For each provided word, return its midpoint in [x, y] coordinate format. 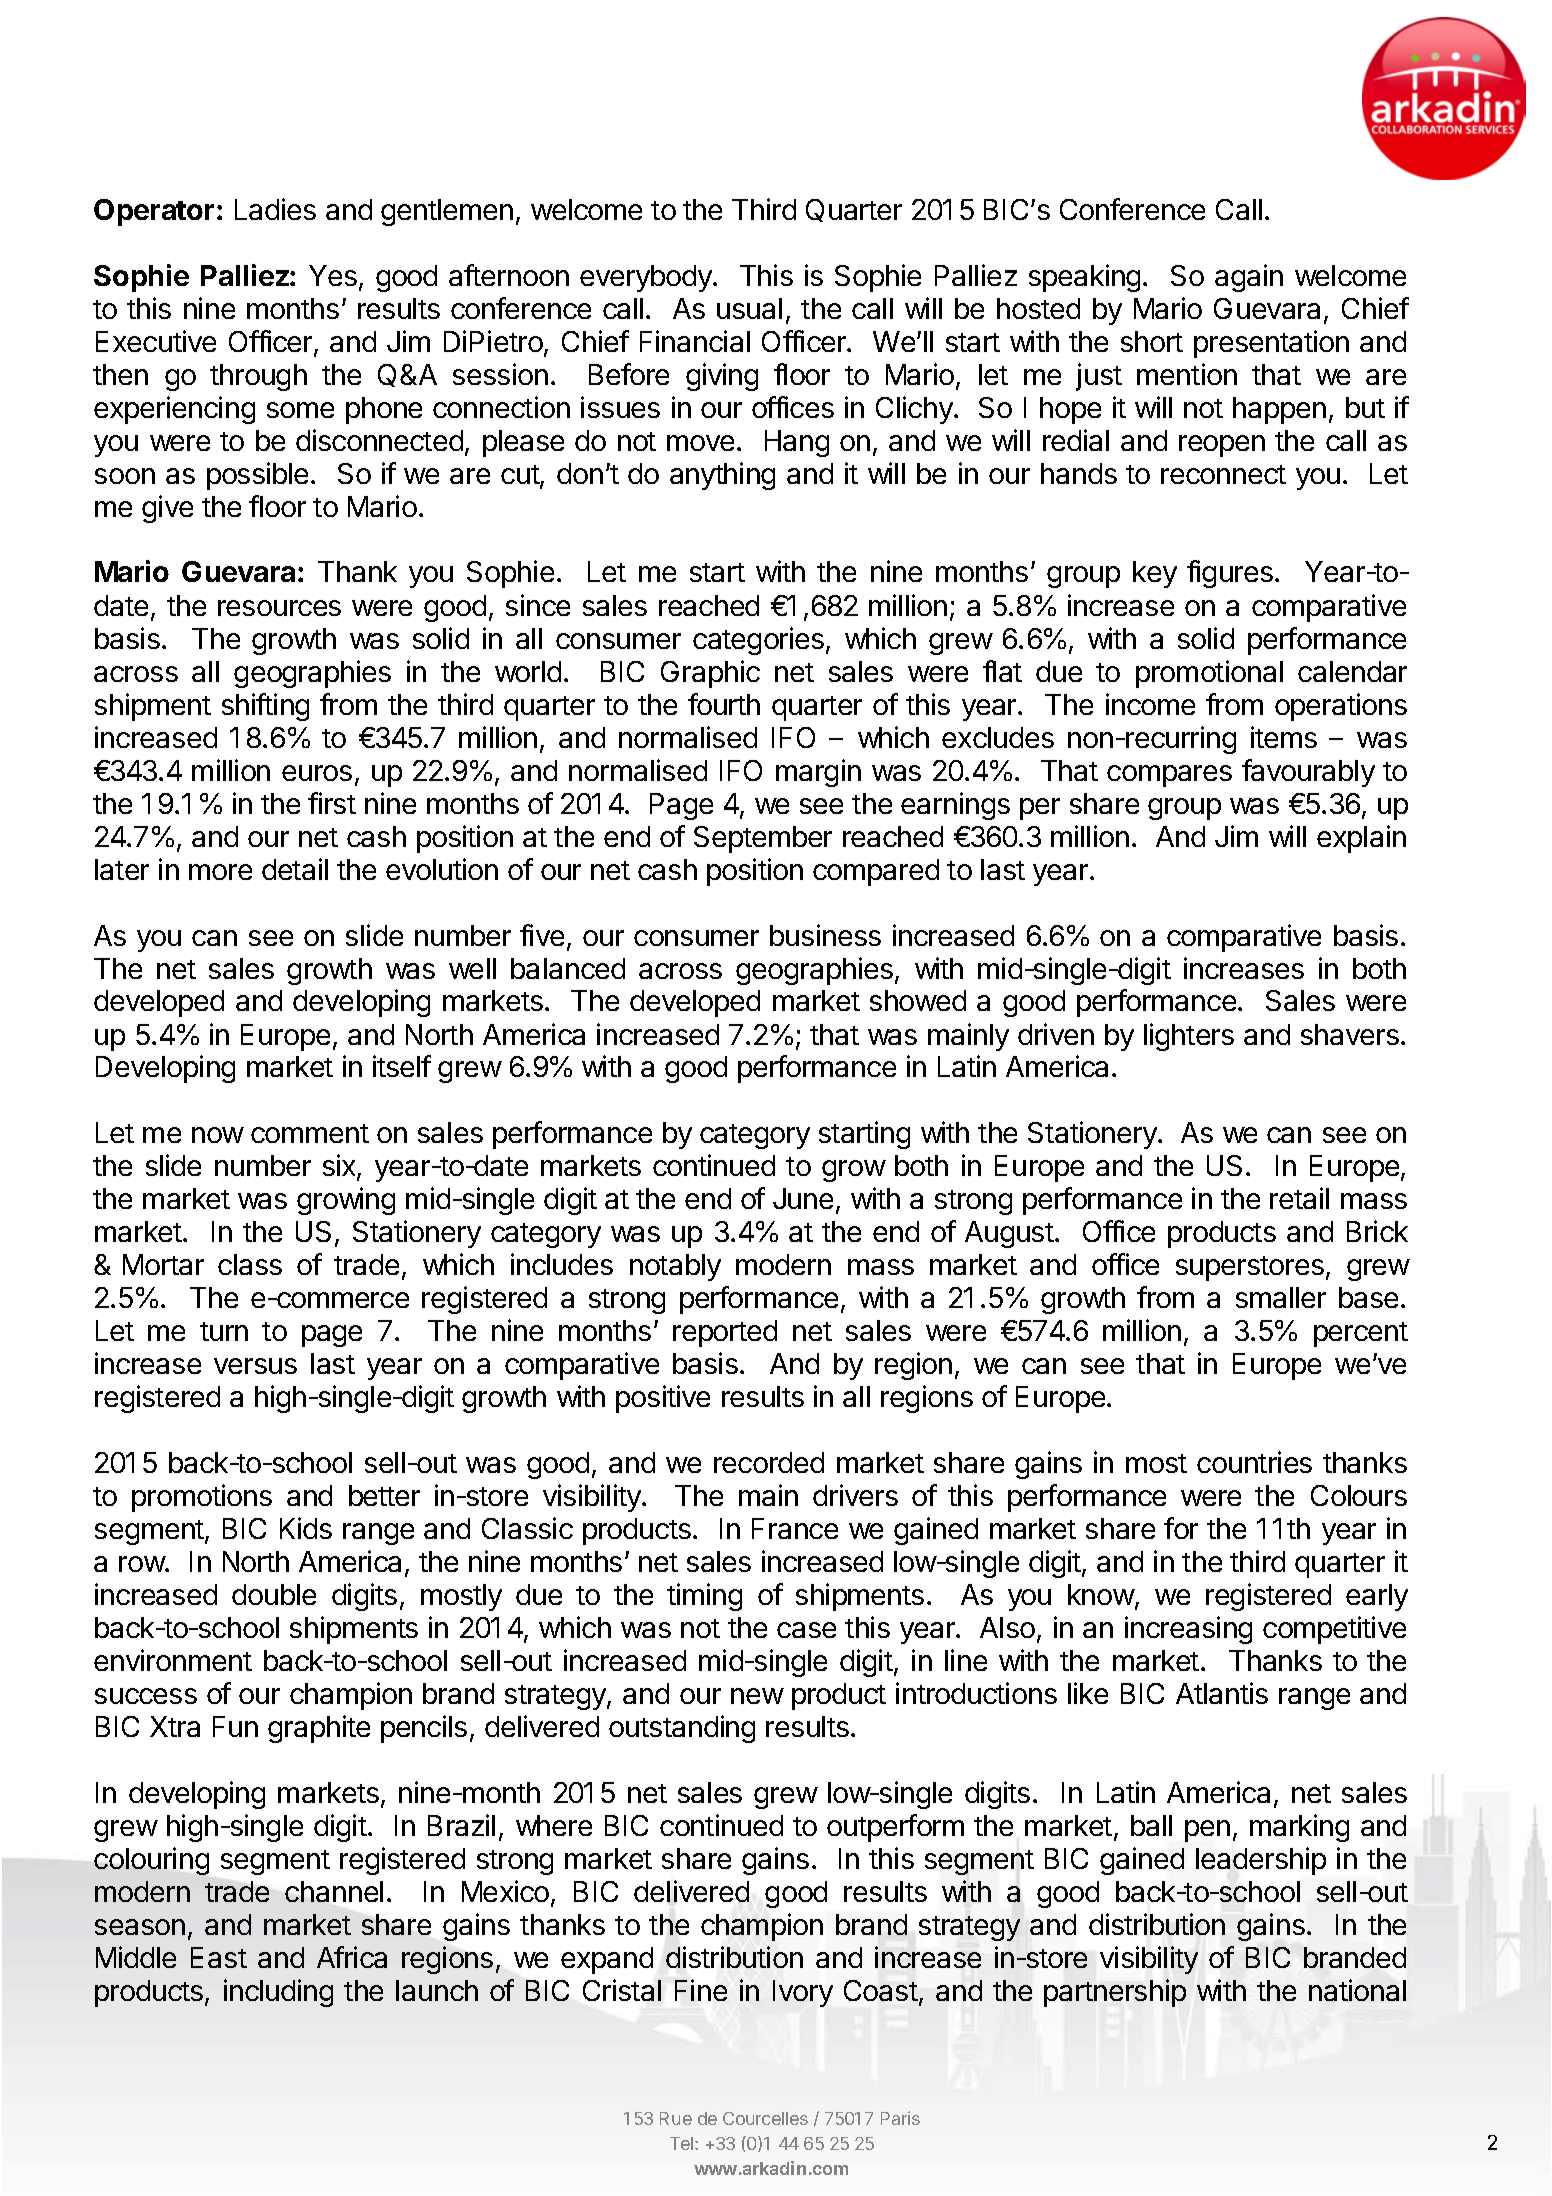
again [1249, 278]
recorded [769, 1462]
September [763, 839]
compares [1169, 776]
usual [749, 308]
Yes [333, 275]
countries [1254, 1462]
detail [295, 869]
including [278, 1993]
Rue [676, 2118]
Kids [306, 1528]
